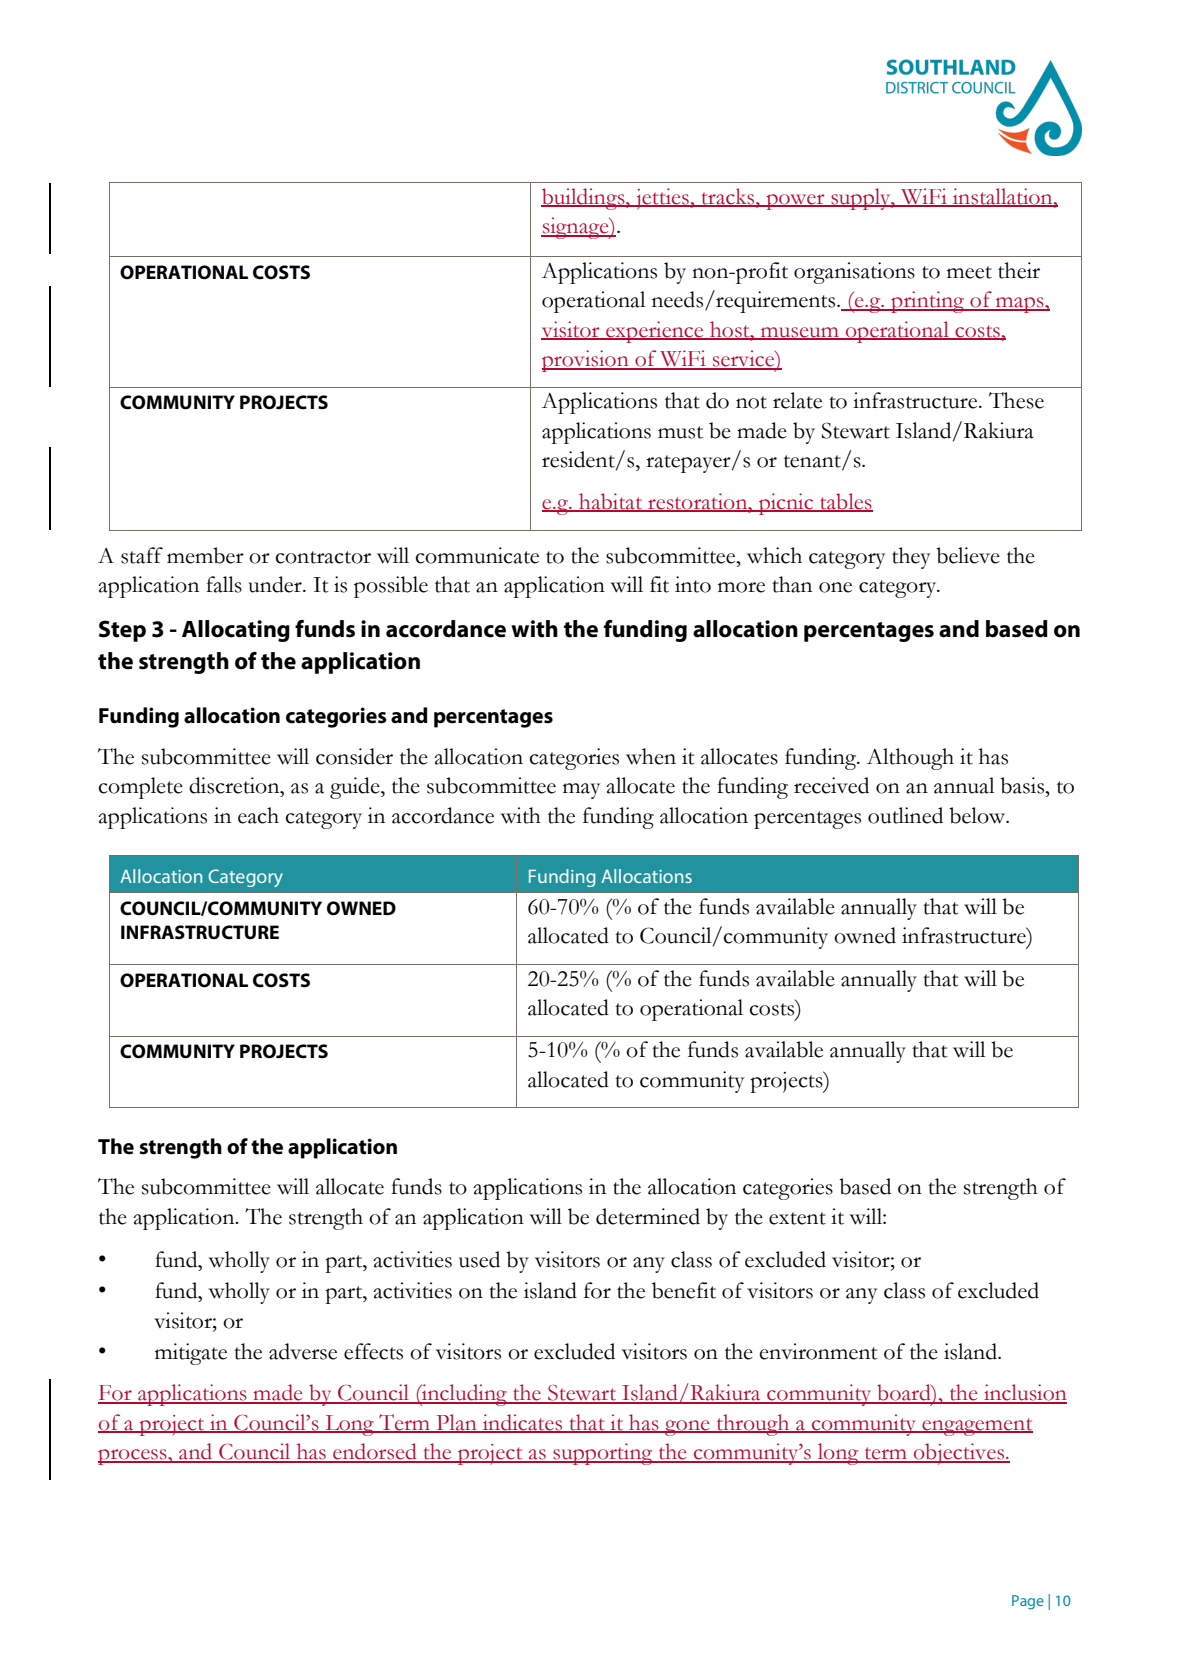  What do you see at coordinates (581, 791) in the document?
I see `may` at bounding box center [581, 791].
